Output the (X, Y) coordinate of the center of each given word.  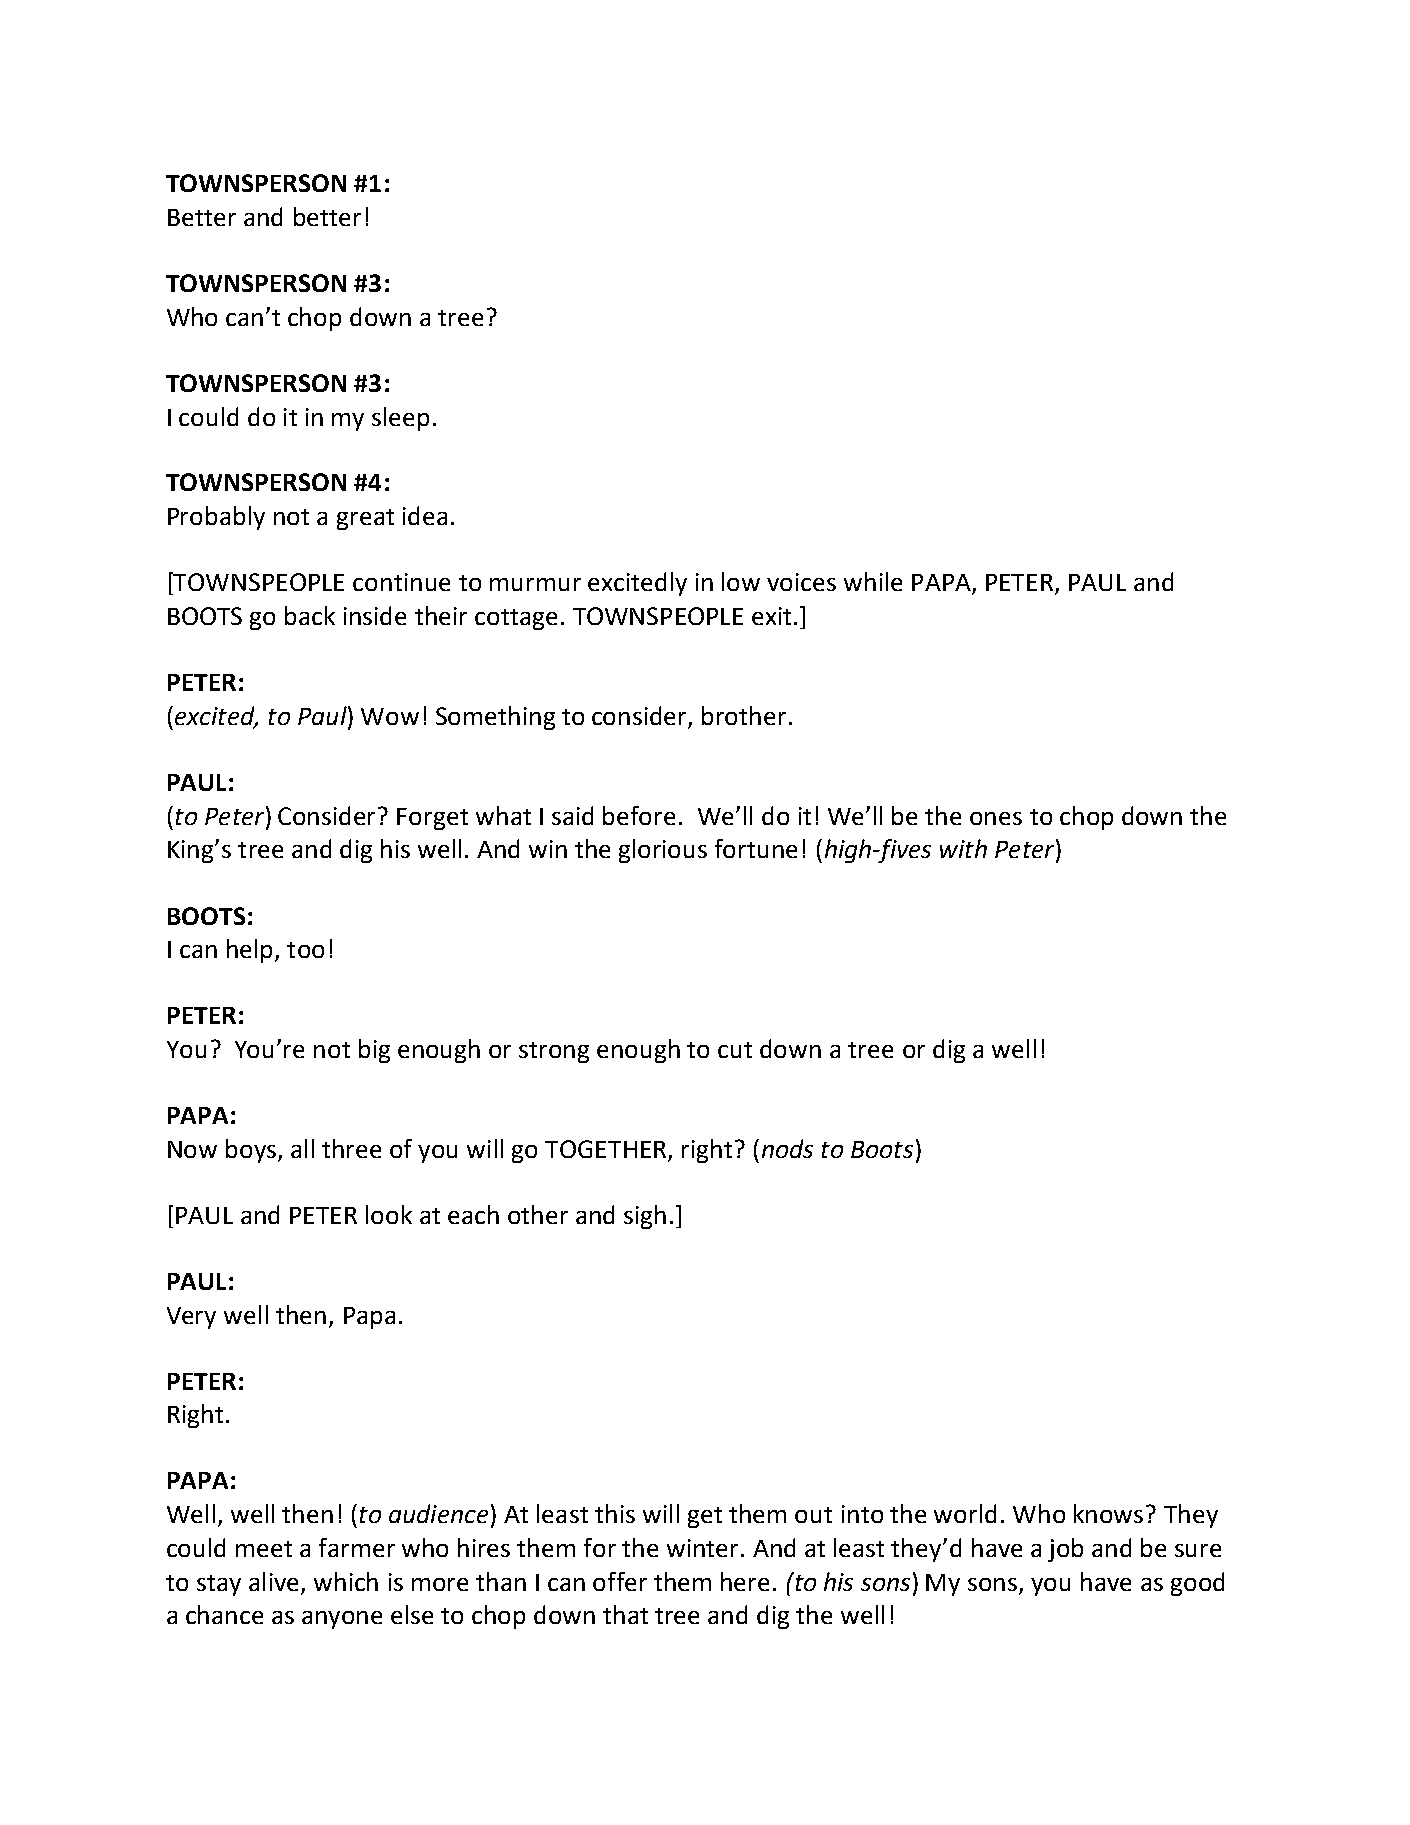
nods (787, 1148)
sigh (645, 1217)
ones (996, 818)
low (741, 581)
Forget (432, 819)
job (1065, 1550)
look (389, 1214)
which (346, 1581)
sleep (400, 419)
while (873, 581)
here (745, 1581)
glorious (663, 851)
